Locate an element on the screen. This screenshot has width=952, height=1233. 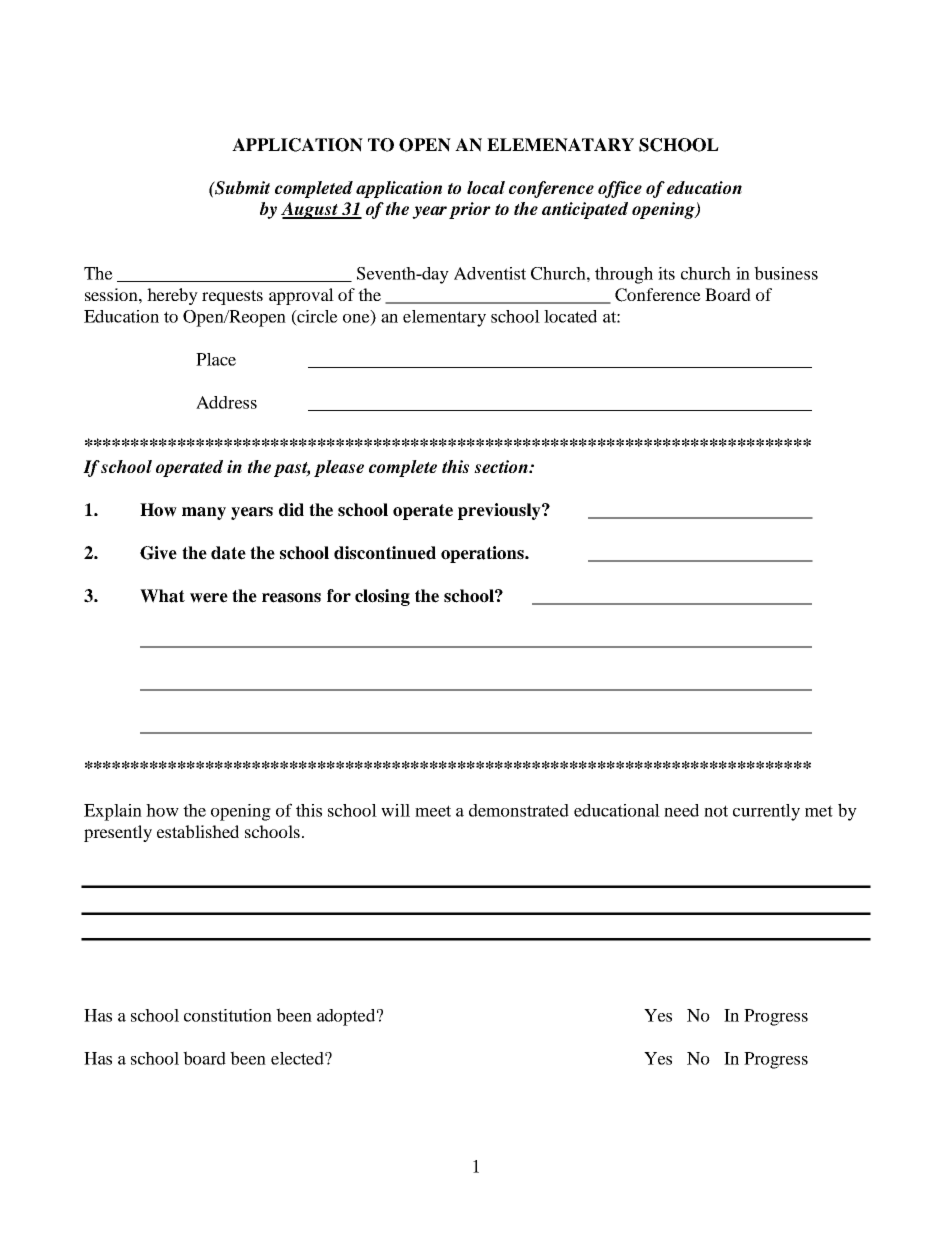
not is located at coordinates (716, 811).
